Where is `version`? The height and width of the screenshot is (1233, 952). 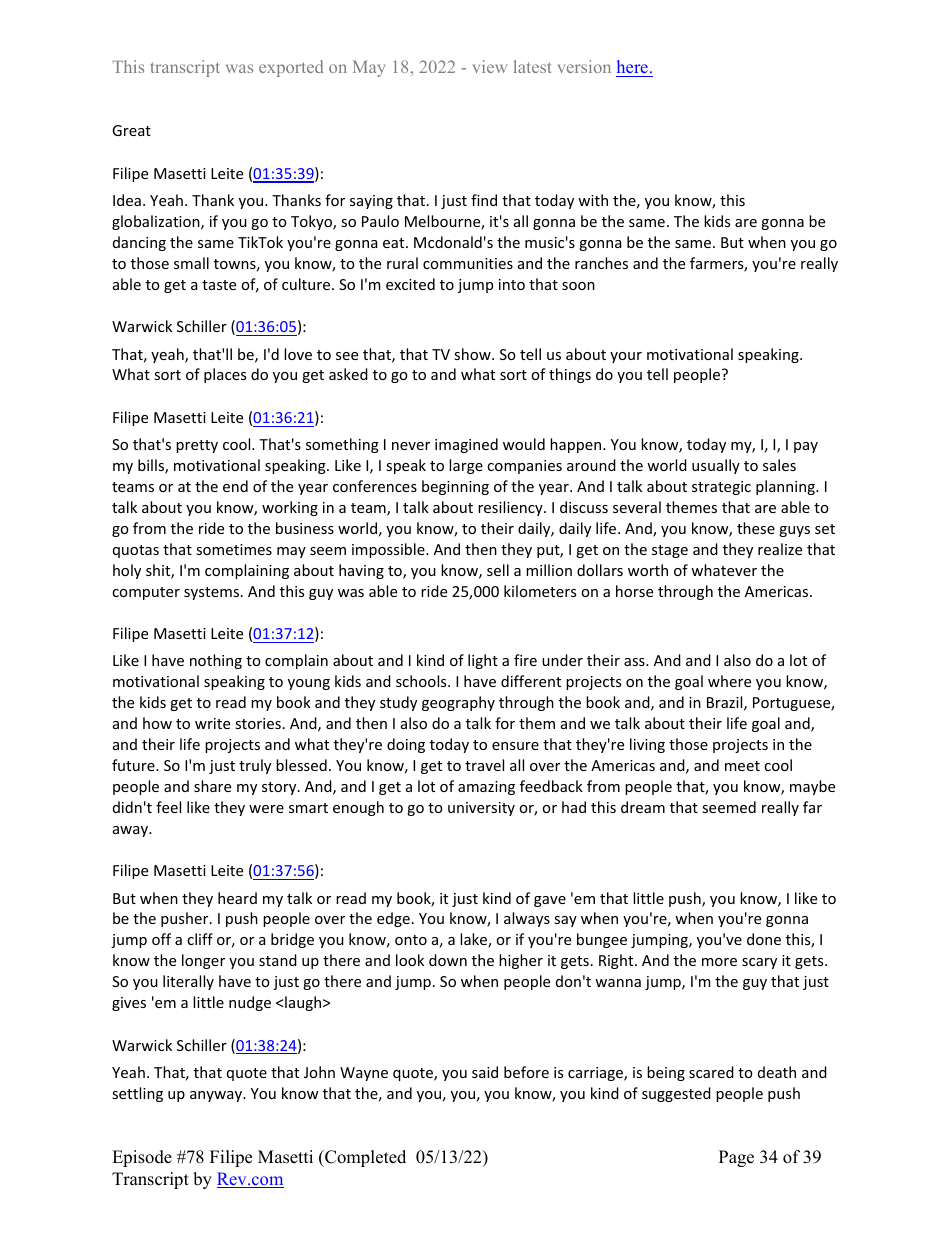
version is located at coordinates (584, 66).
